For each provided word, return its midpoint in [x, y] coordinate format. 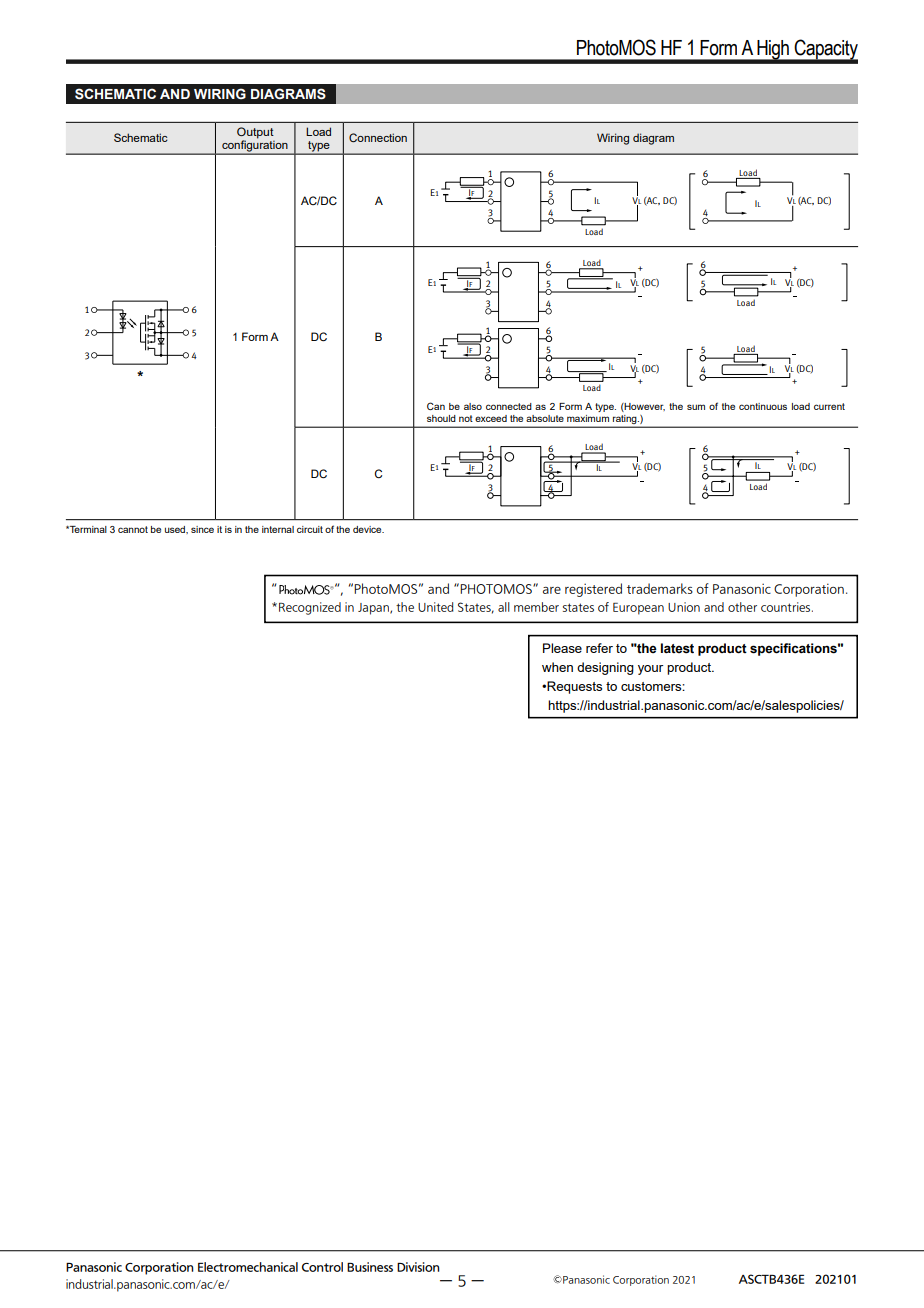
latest [677, 648]
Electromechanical [248, 1267]
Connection [378, 137]
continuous [763, 406]
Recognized [310, 608]
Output [255, 134]
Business [370, 1267]
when [557, 667]
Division [418, 1267]
